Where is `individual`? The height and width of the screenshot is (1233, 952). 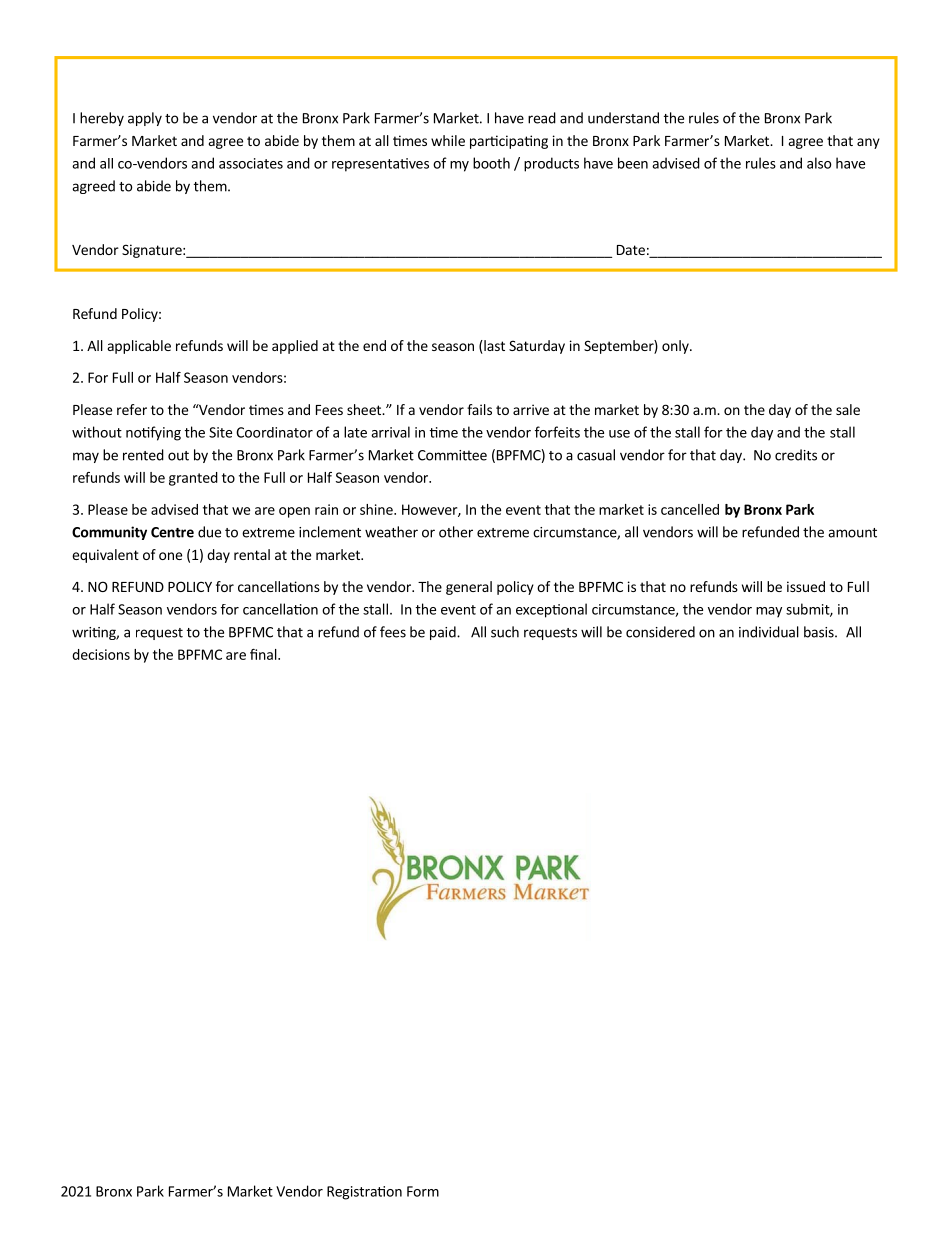
individual is located at coordinates (769, 632).
